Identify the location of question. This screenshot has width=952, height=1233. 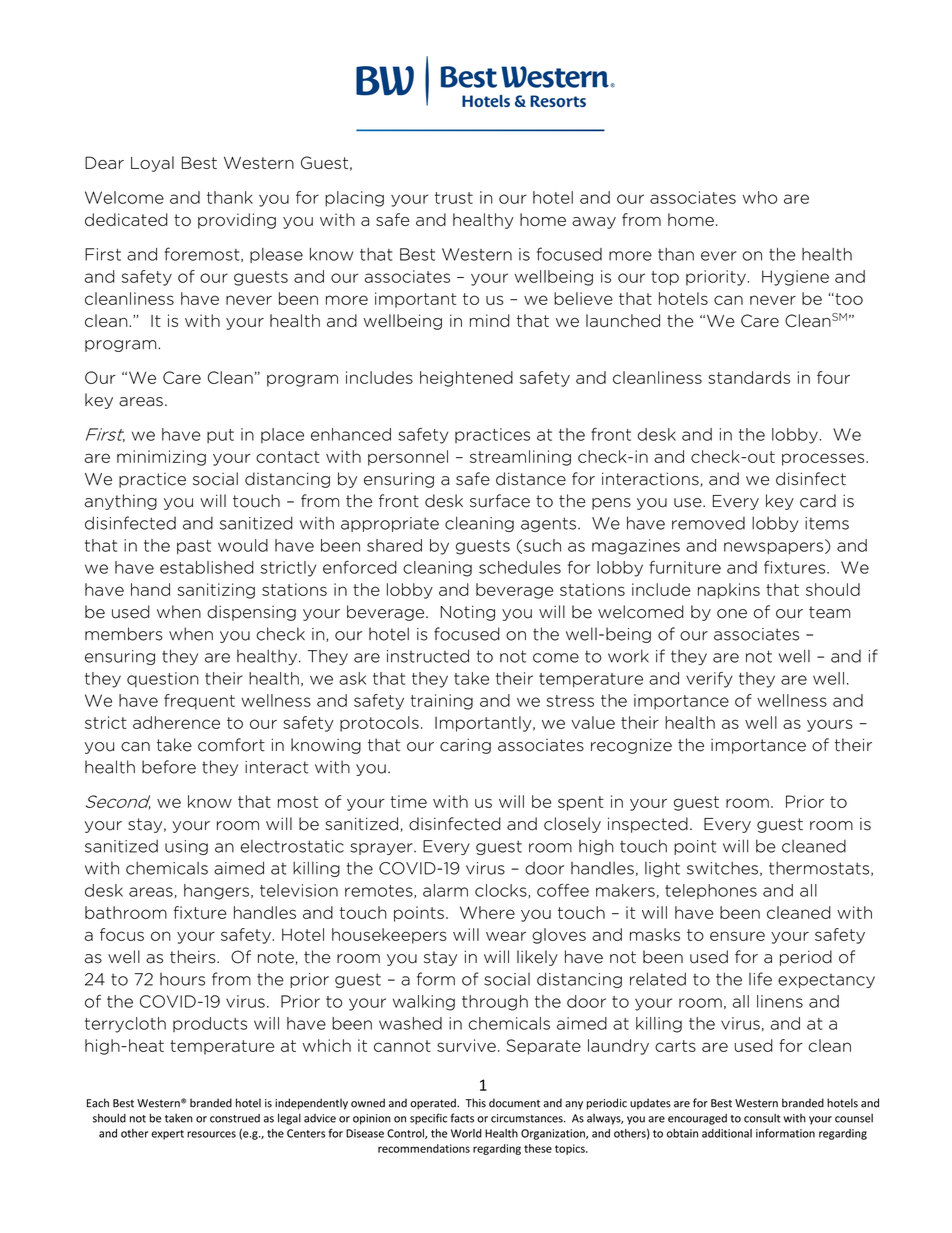
(163, 679).
